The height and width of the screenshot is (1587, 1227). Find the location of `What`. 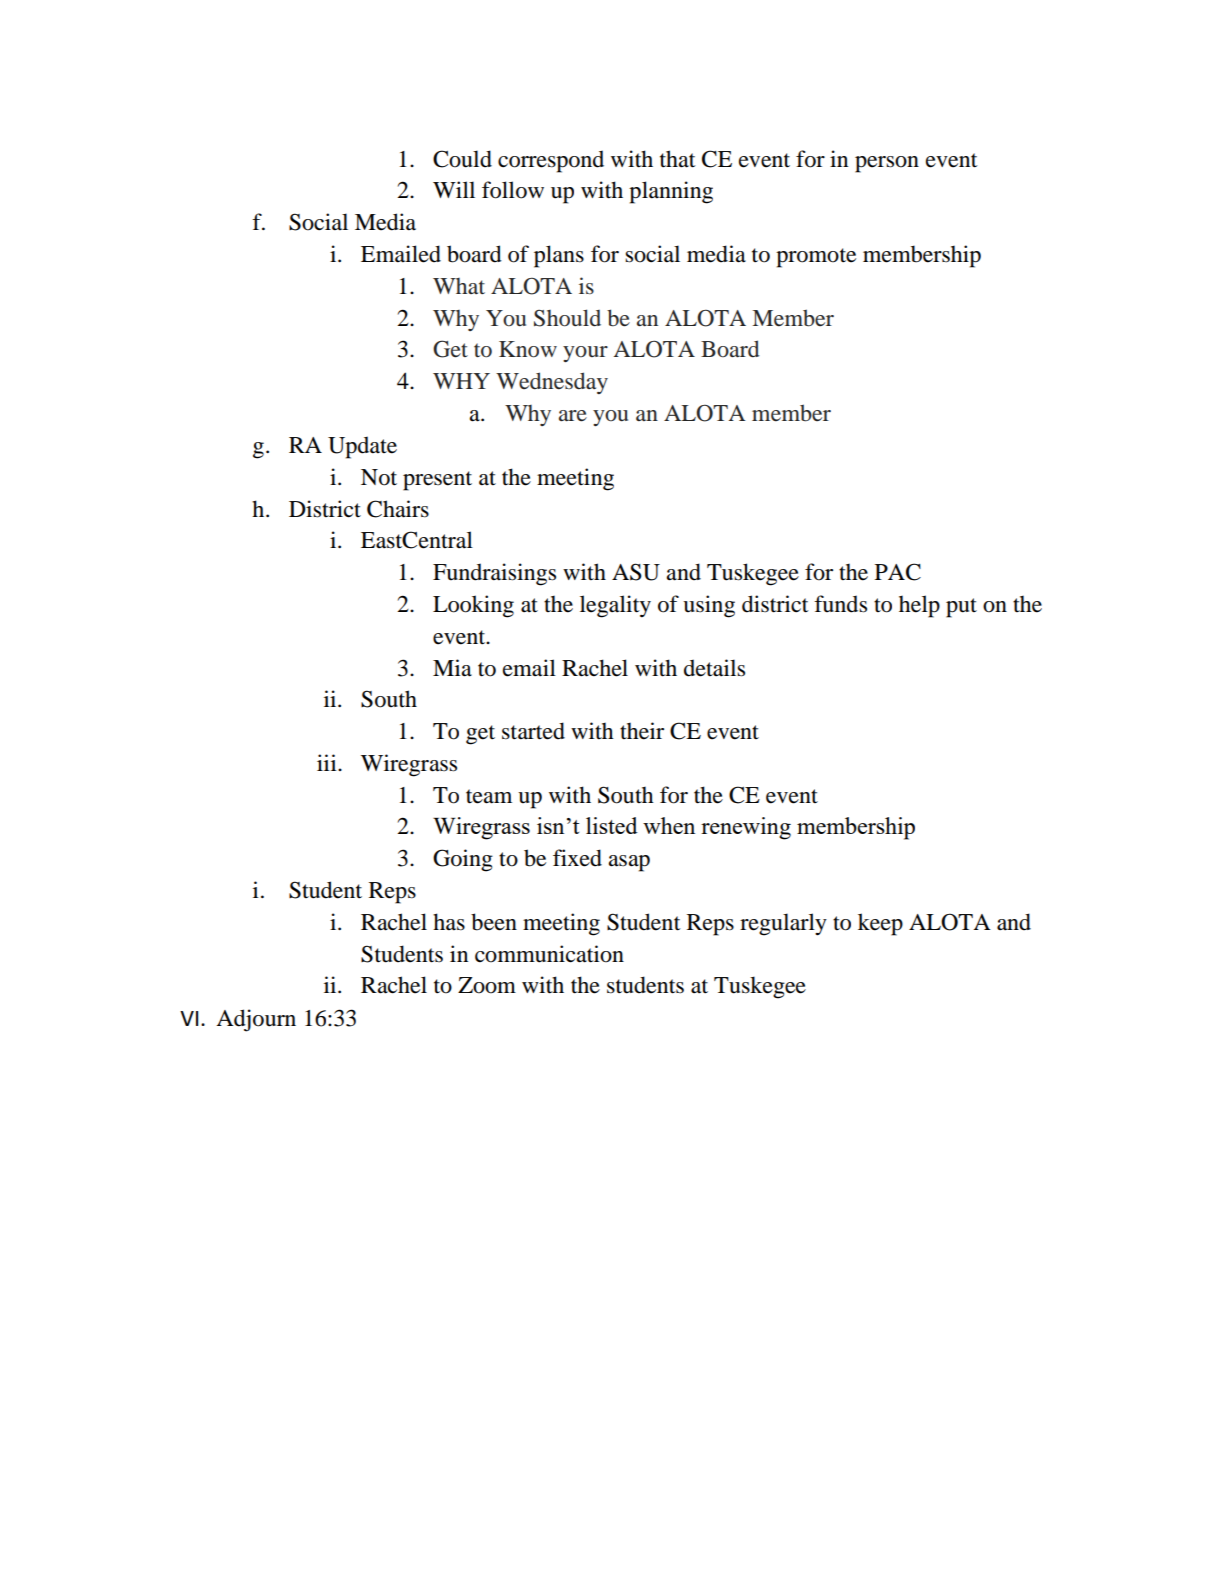

What is located at coordinates (459, 286).
